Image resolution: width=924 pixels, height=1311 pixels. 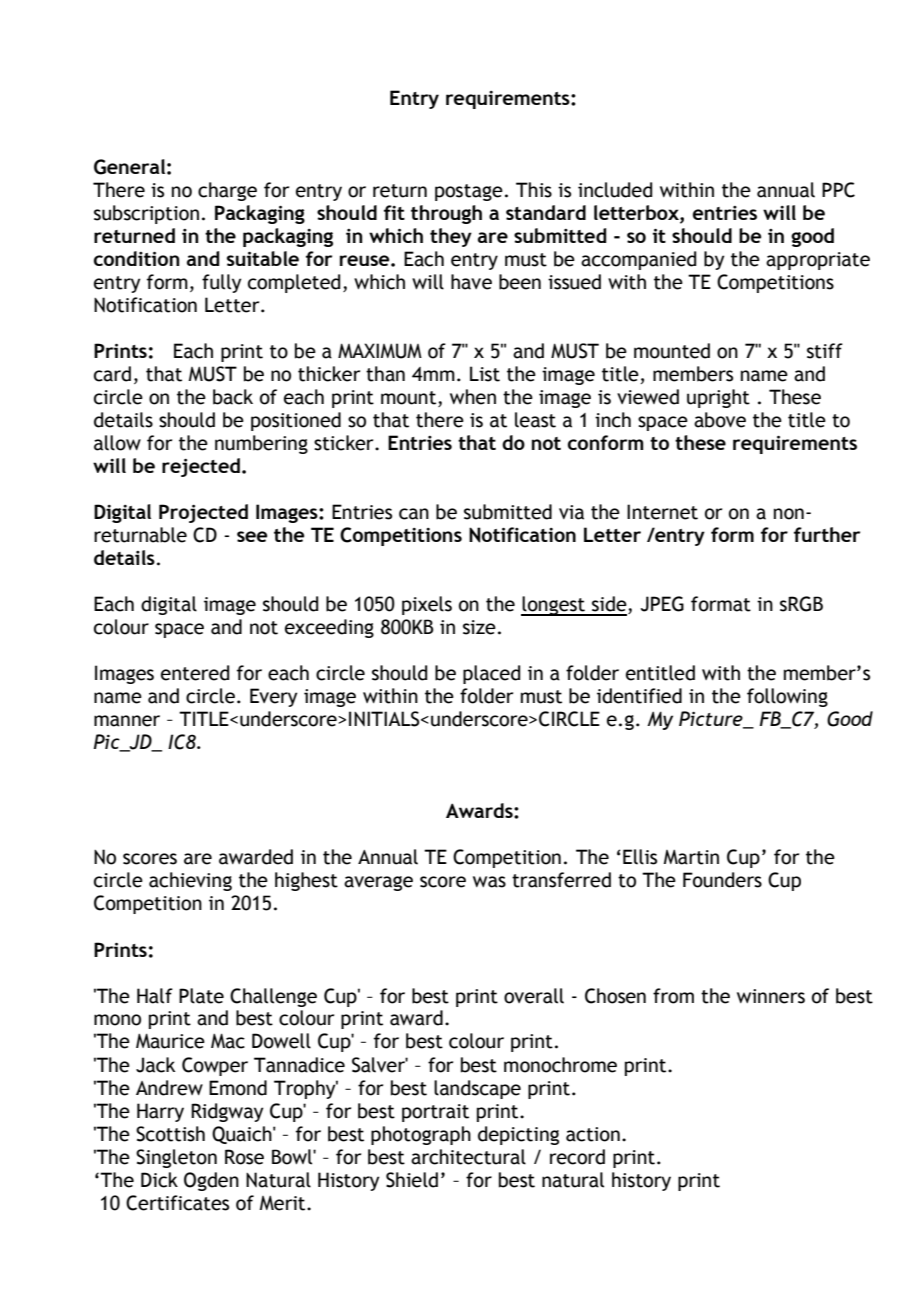 I want to click on charge, so click(x=227, y=191).
